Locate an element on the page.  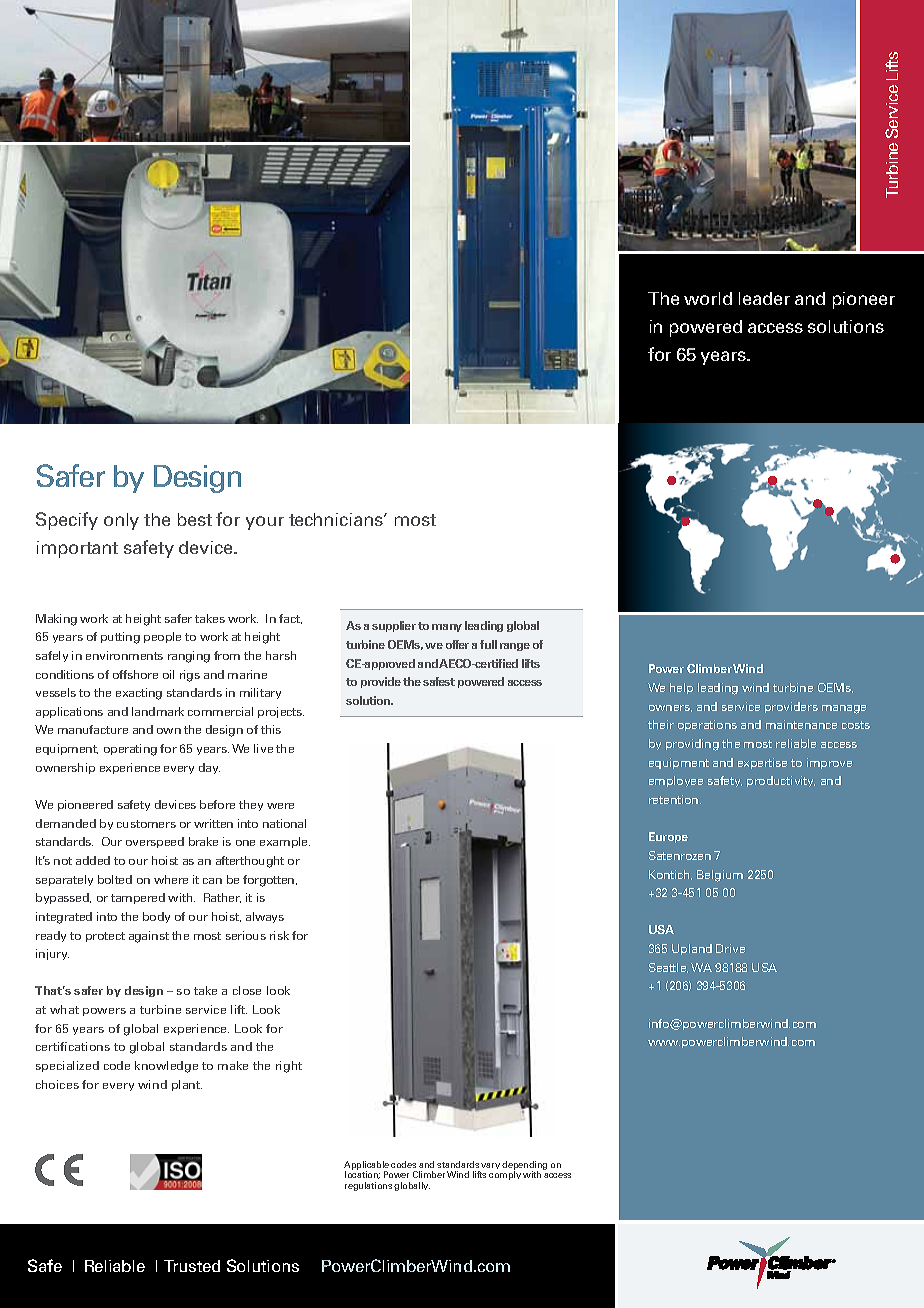
only is located at coordinates (121, 521).
